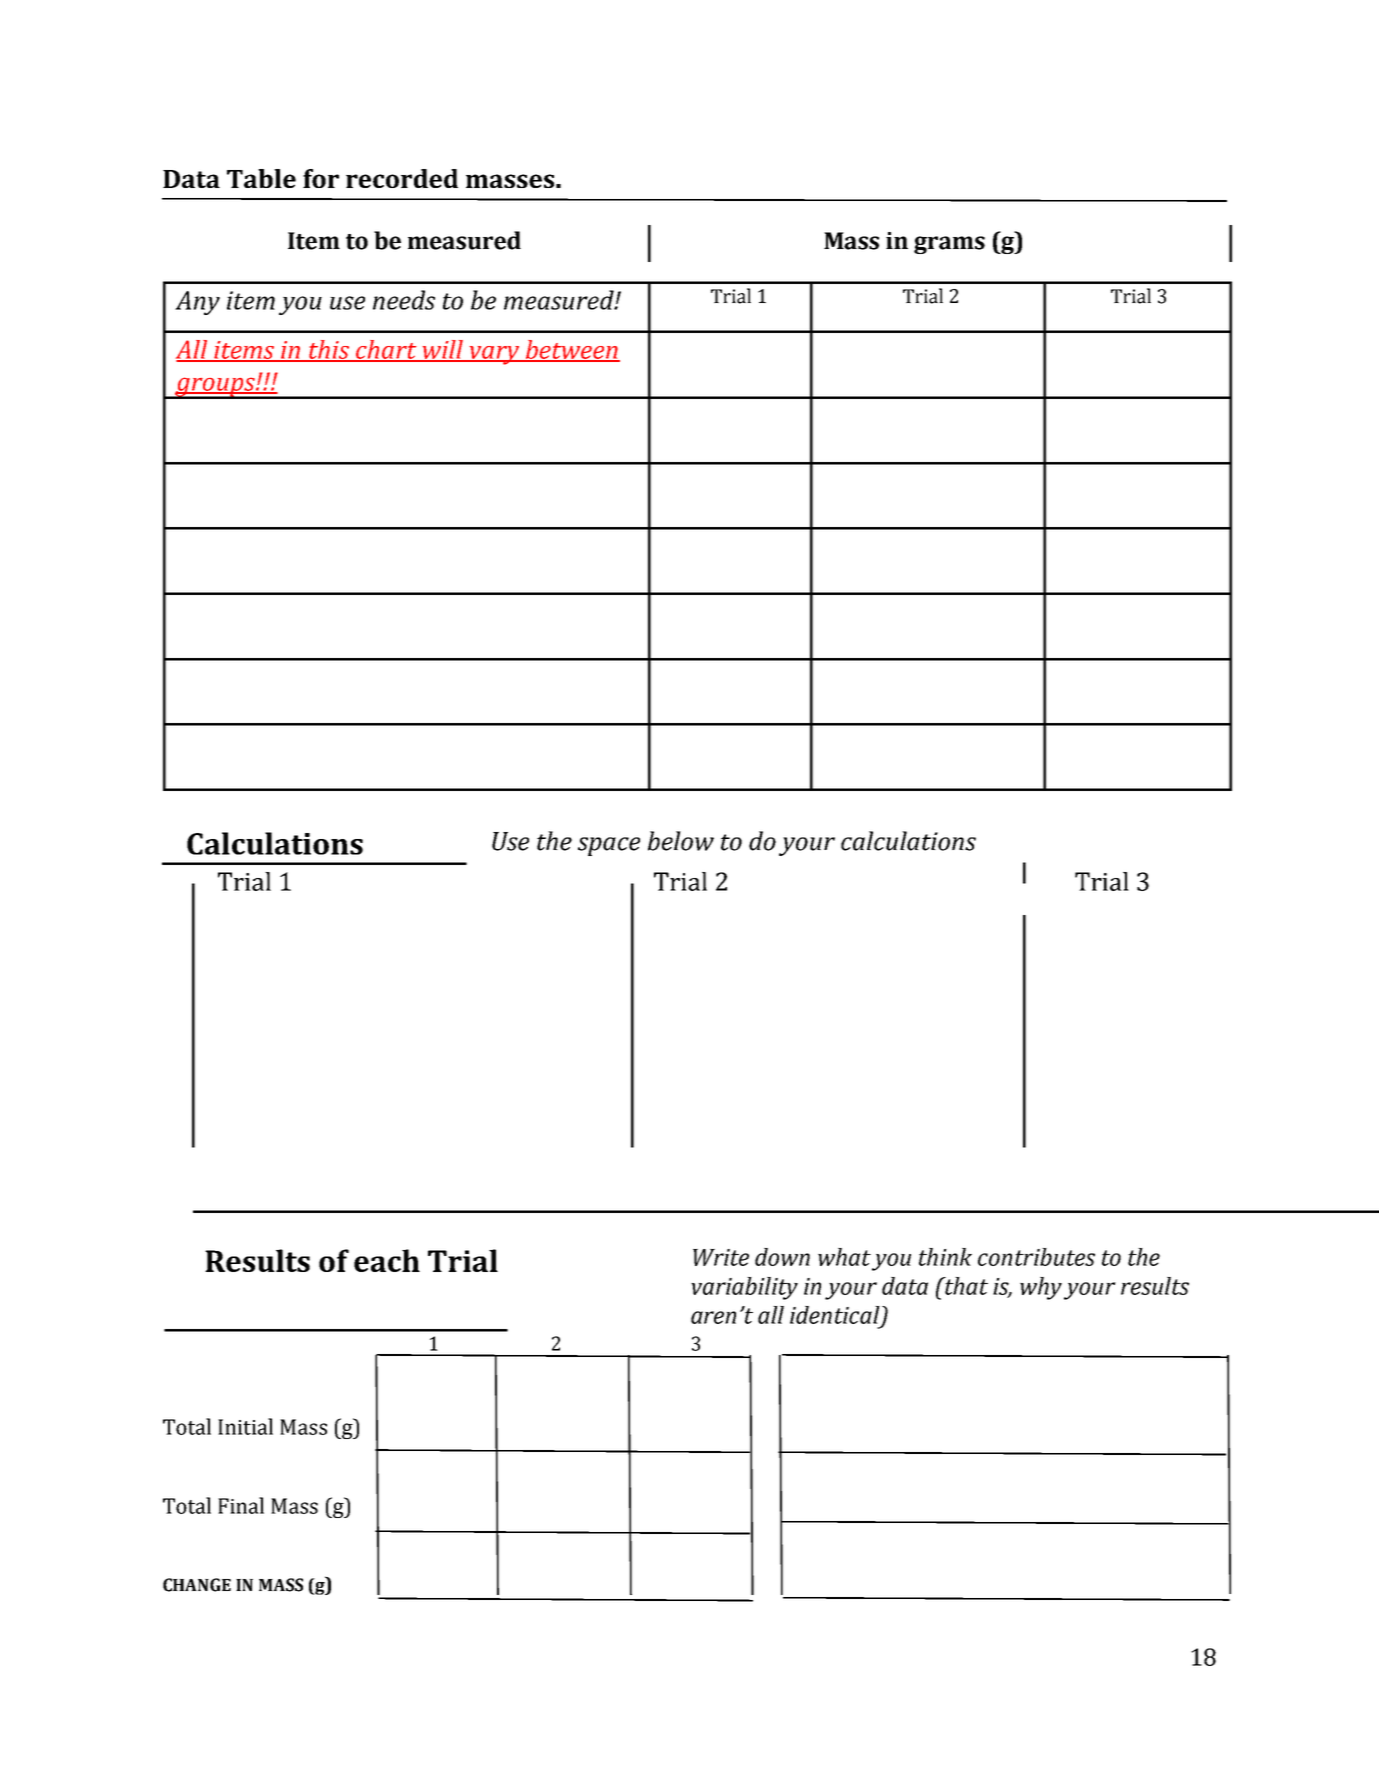 The width and height of the image is (1379, 1785). Describe the element at coordinates (744, 1288) in the image. I see `variability` at that location.
